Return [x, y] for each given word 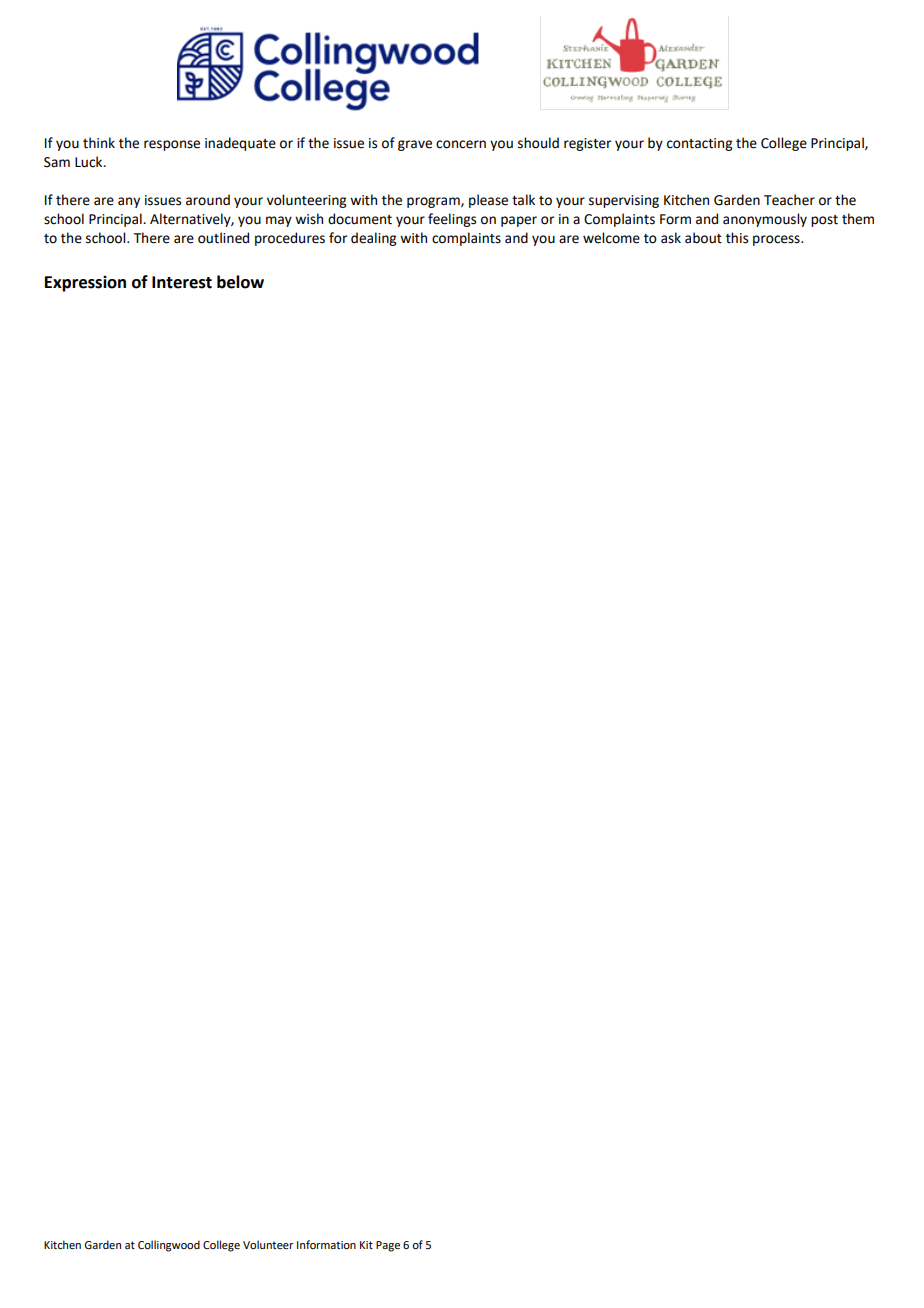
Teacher [789, 200]
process [777, 240]
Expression [85, 284]
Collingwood [169, 1246]
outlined [223, 238]
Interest [182, 282]
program [434, 202]
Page [388, 1246]
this [737, 238]
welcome [611, 238]
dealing [373, 239]
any [129, 202]
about [703, 238]
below [240, 282]
